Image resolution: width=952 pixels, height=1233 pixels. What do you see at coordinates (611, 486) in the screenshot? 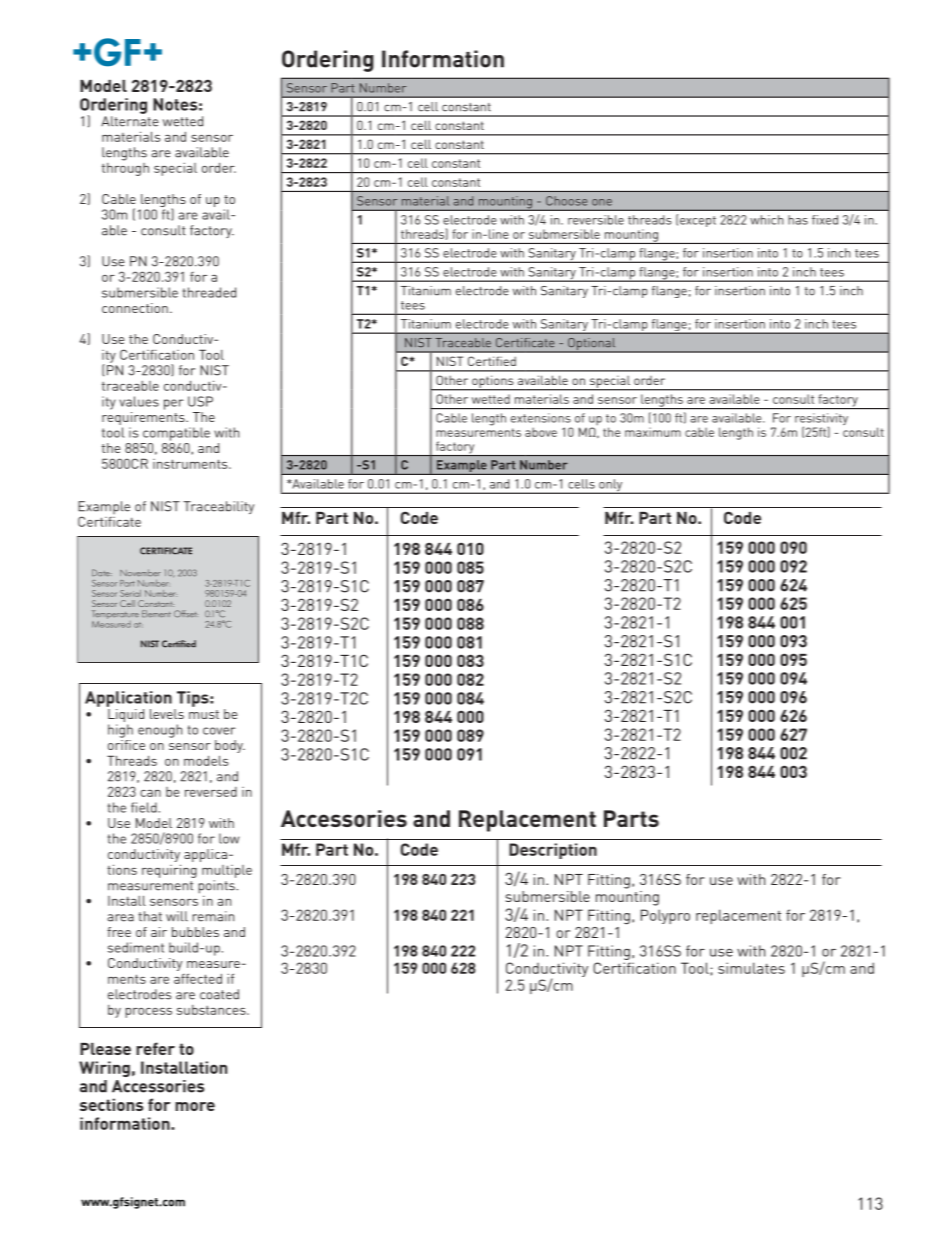
I see `only` at bounding box center [611, 486].
